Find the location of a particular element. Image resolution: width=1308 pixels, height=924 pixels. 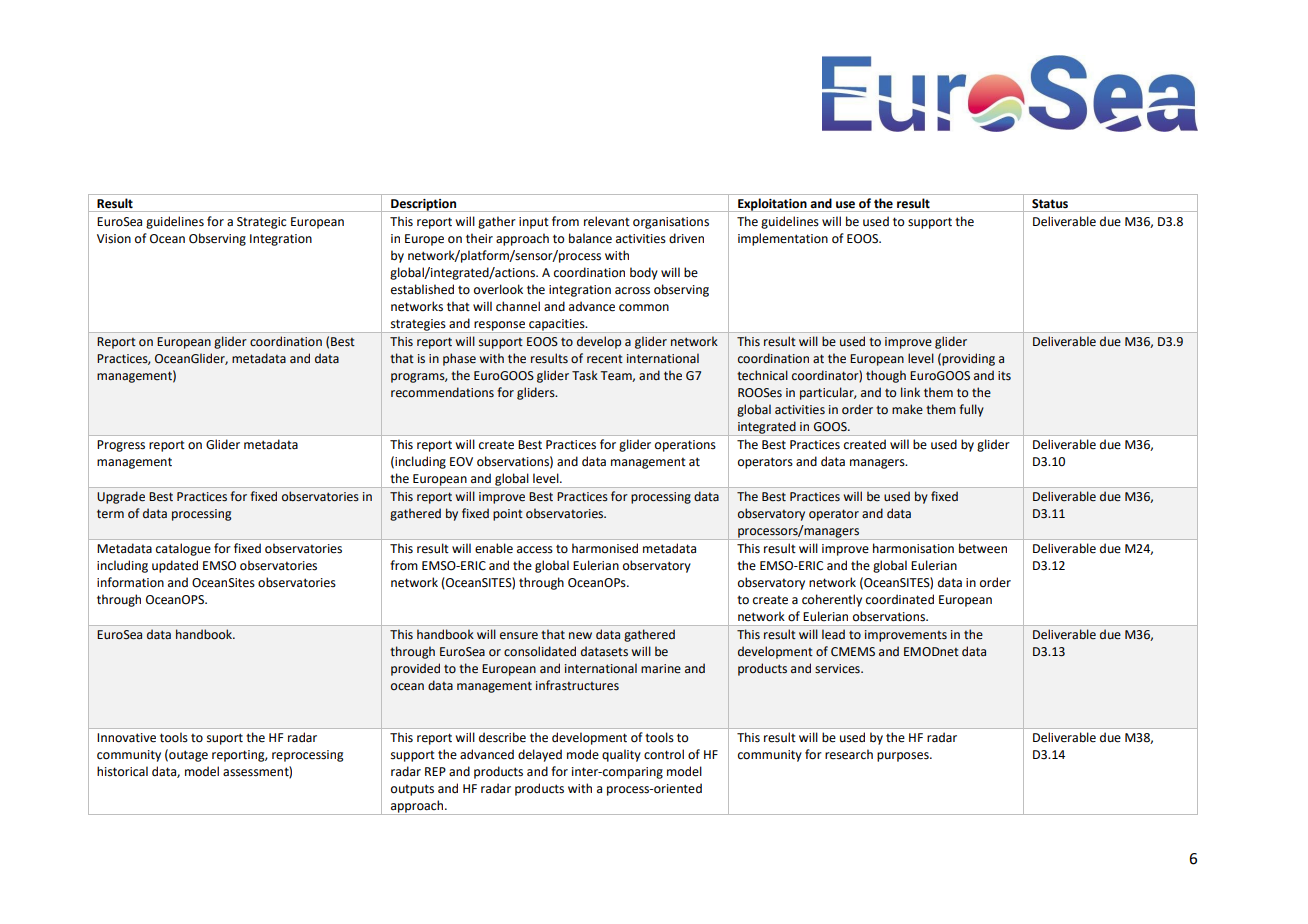

catalogue is located at coordinates (183, 549).
